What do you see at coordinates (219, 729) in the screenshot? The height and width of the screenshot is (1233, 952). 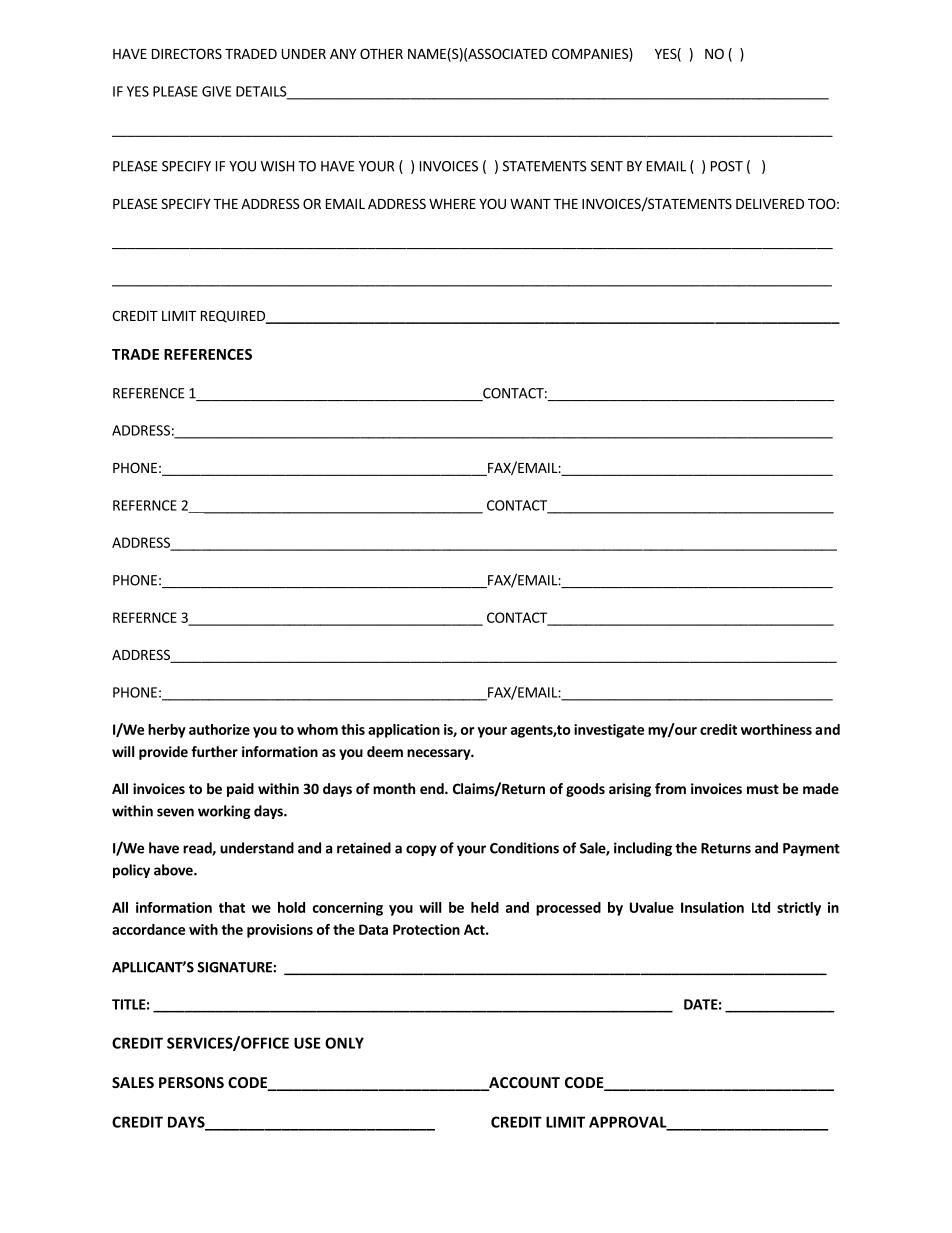 I see `authorize` at bounding box center [219, 729].
